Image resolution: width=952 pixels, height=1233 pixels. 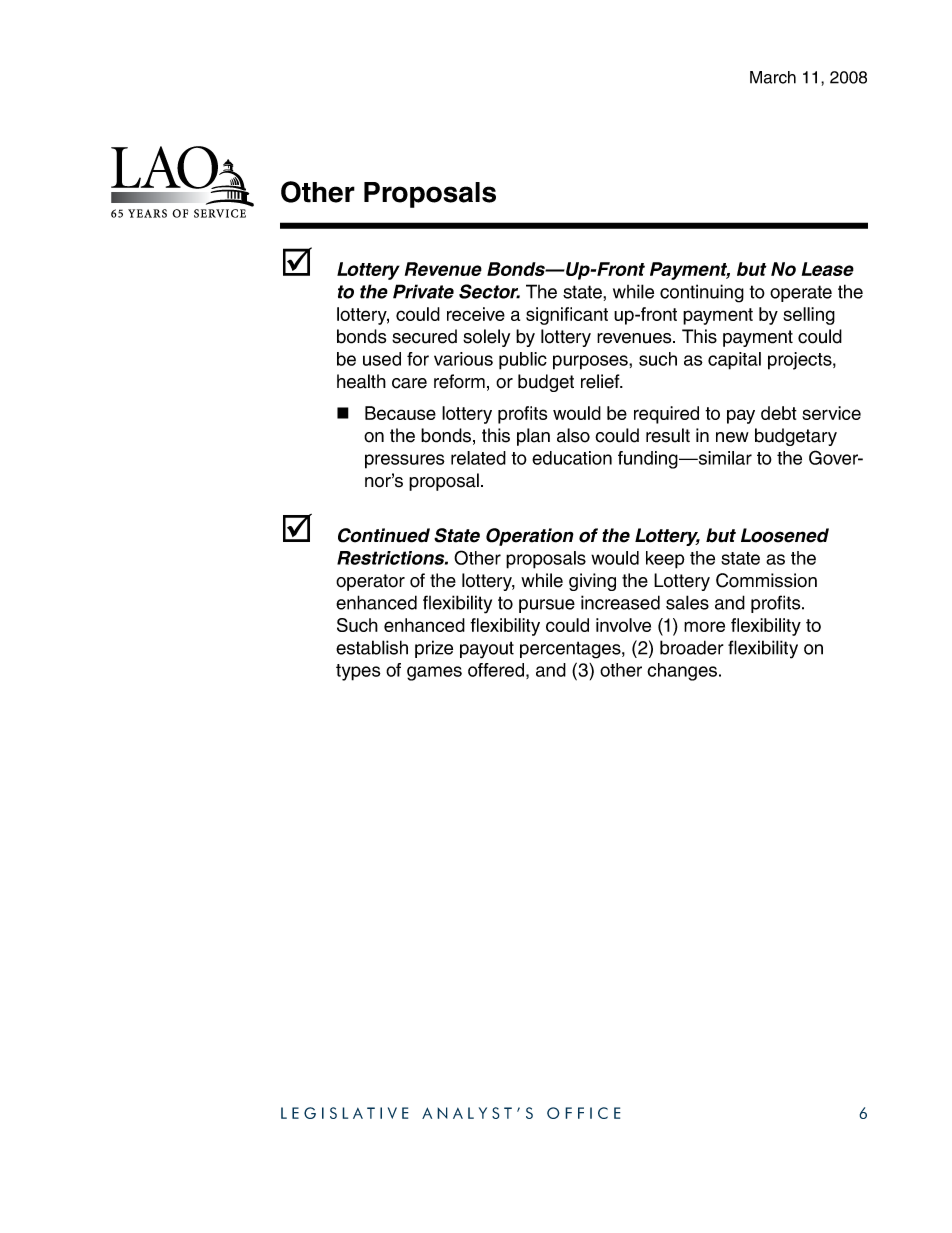 I want to click on purposes, so click(x=591, y=362).
